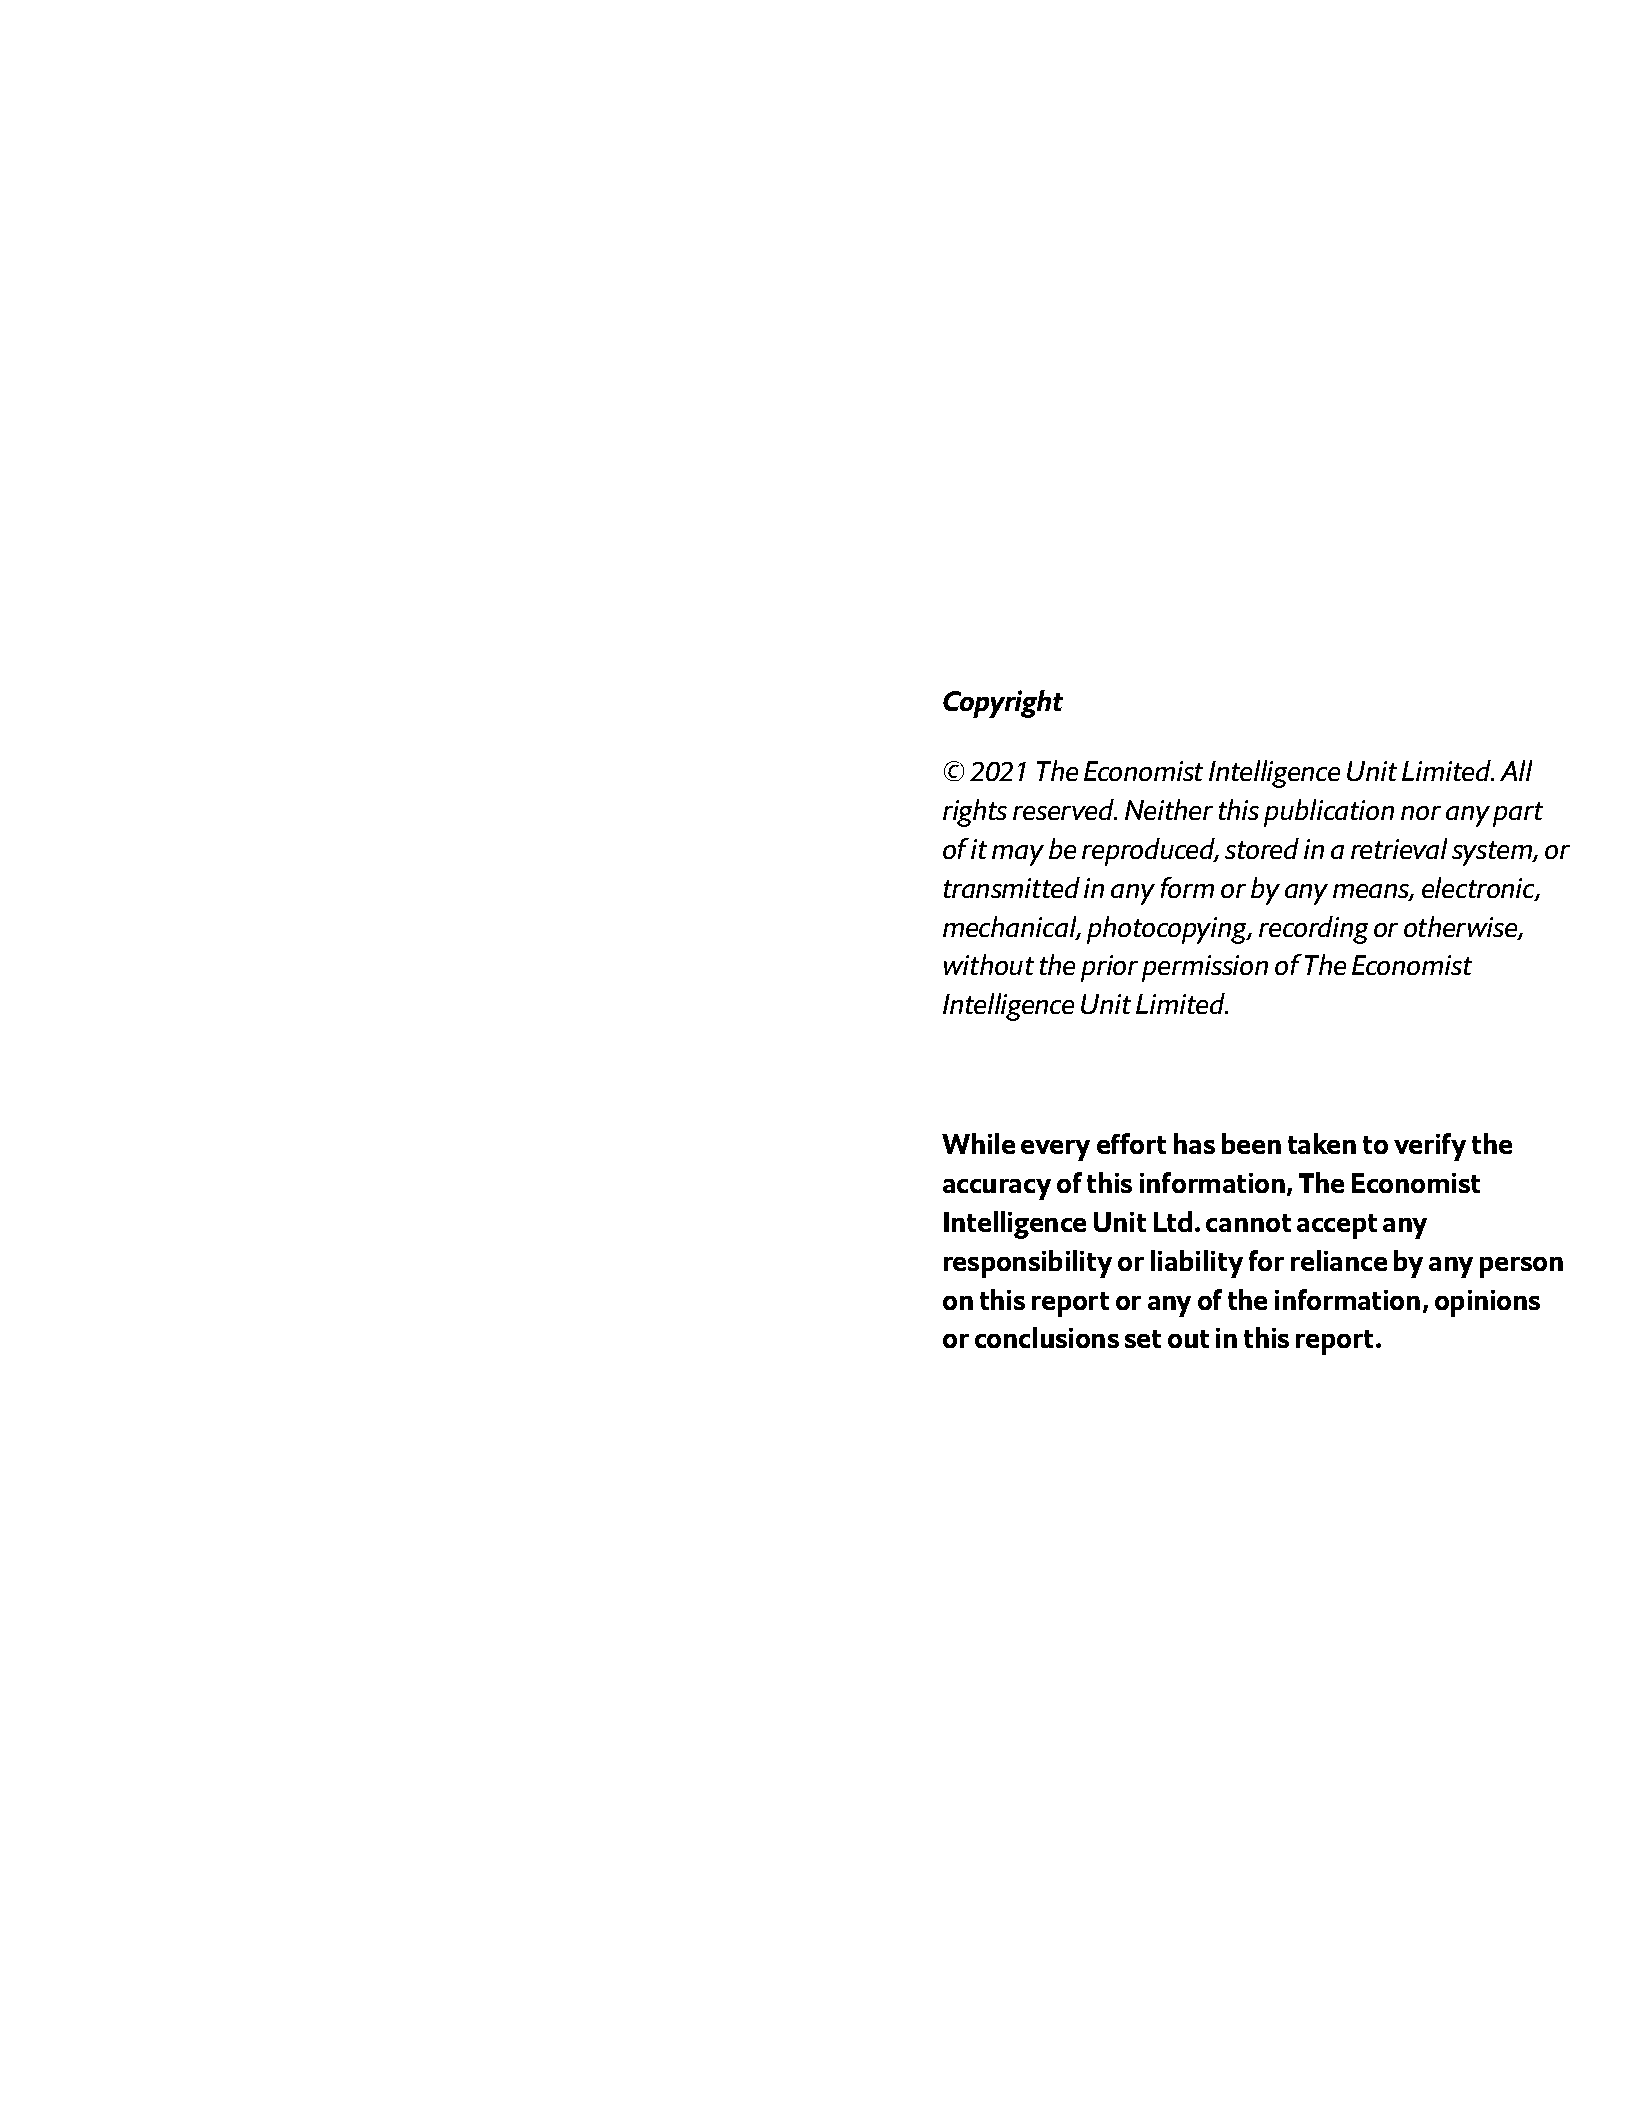 Image resolution: width=1649 pixels, height=2120 pixels. Describe the element at coordinates (1251, 1143) in the document. I see `been` at that location.
